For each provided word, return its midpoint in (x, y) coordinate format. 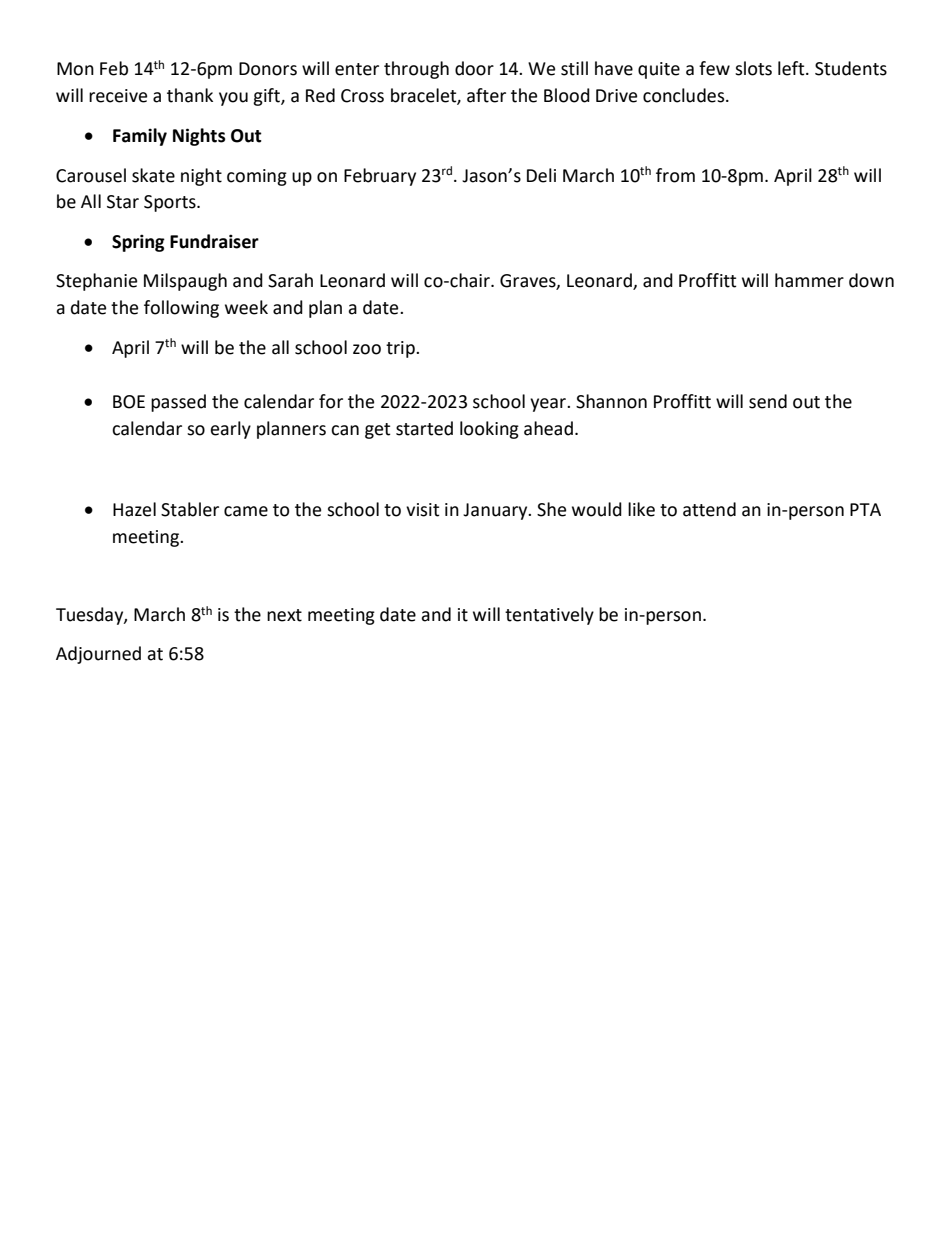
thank (190, 95)
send (768, 401)
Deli (541, 175)
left (792, 68)
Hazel (134, 509)
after (486, 95)
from (675, 175)
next (284, 615)
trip (401, 349)
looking (489, 430)
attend (709, 509)
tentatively (549, 616)
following (181, 309)
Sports (171, 203)
